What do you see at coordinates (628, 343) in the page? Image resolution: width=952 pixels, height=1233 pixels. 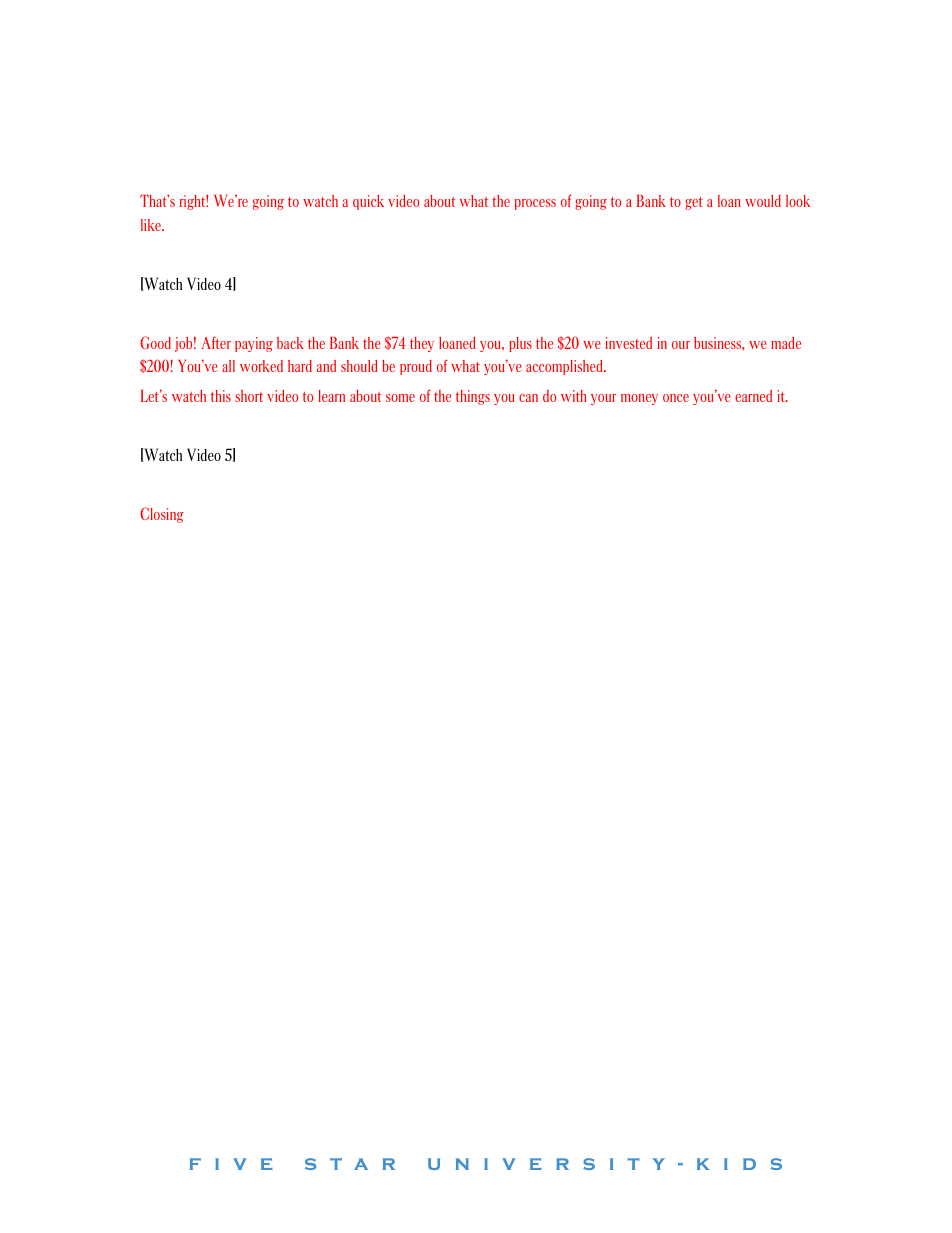 I see `invested` at bounding box center [628, 343].
